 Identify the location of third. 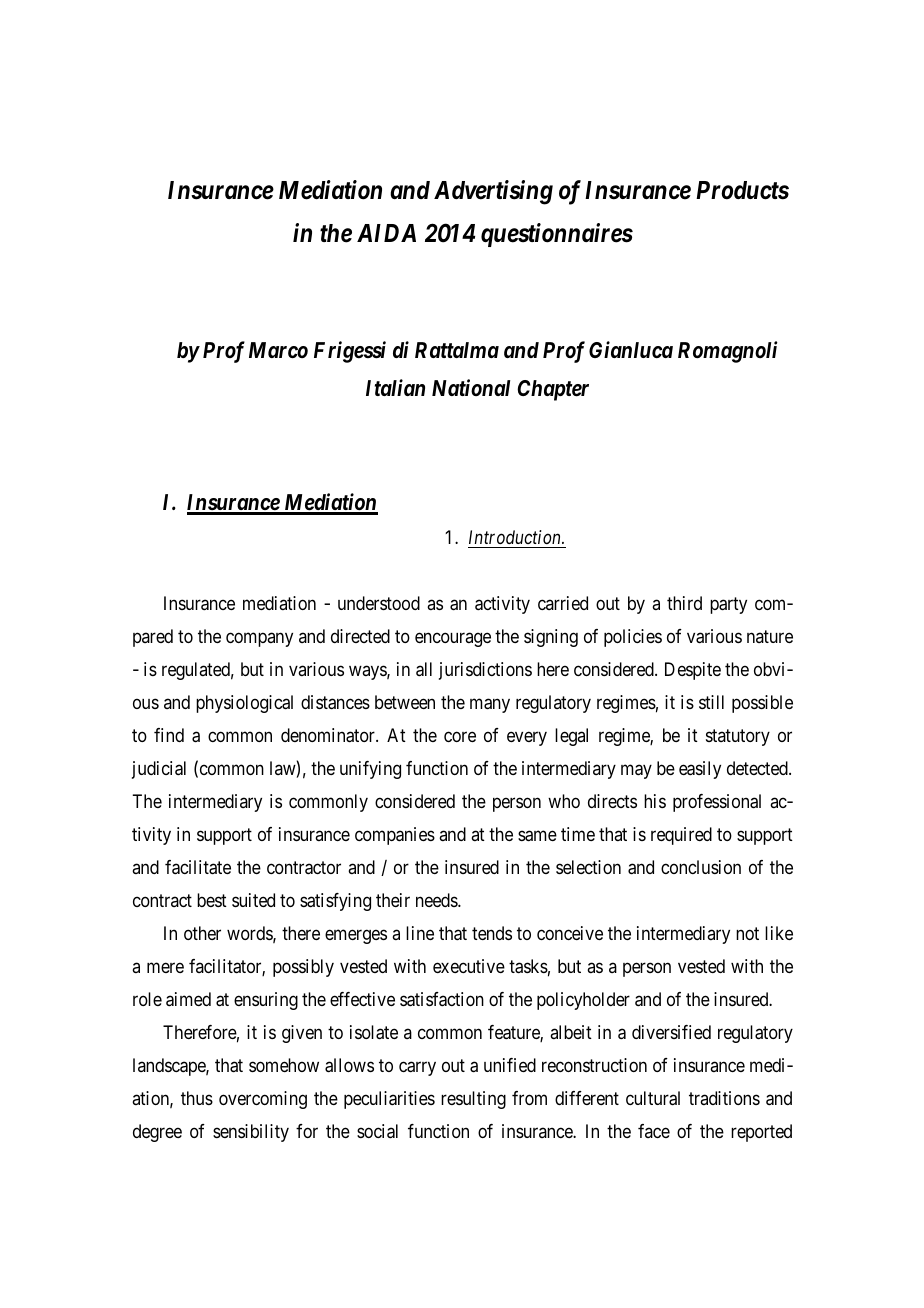
(684, 603).
